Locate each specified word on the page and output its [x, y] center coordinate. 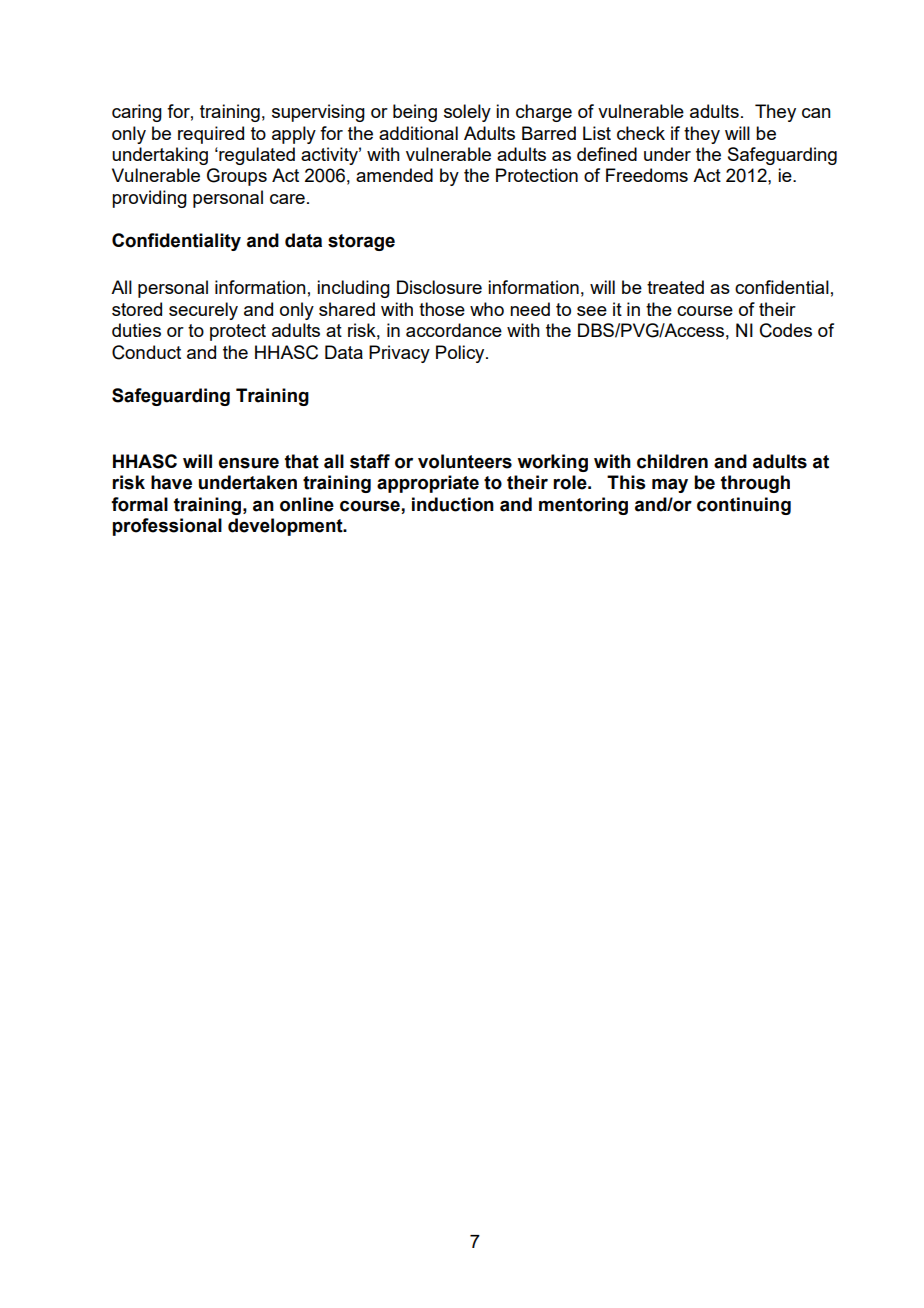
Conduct [146, 352]
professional [167, 527]
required [211, 135]
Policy [461, 354]
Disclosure [439, 287]
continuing [744, 506]
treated [675, 287]
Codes [786, 330]
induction [453, 504]
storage [361, 242]
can [816, 113]
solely [467, 113]
